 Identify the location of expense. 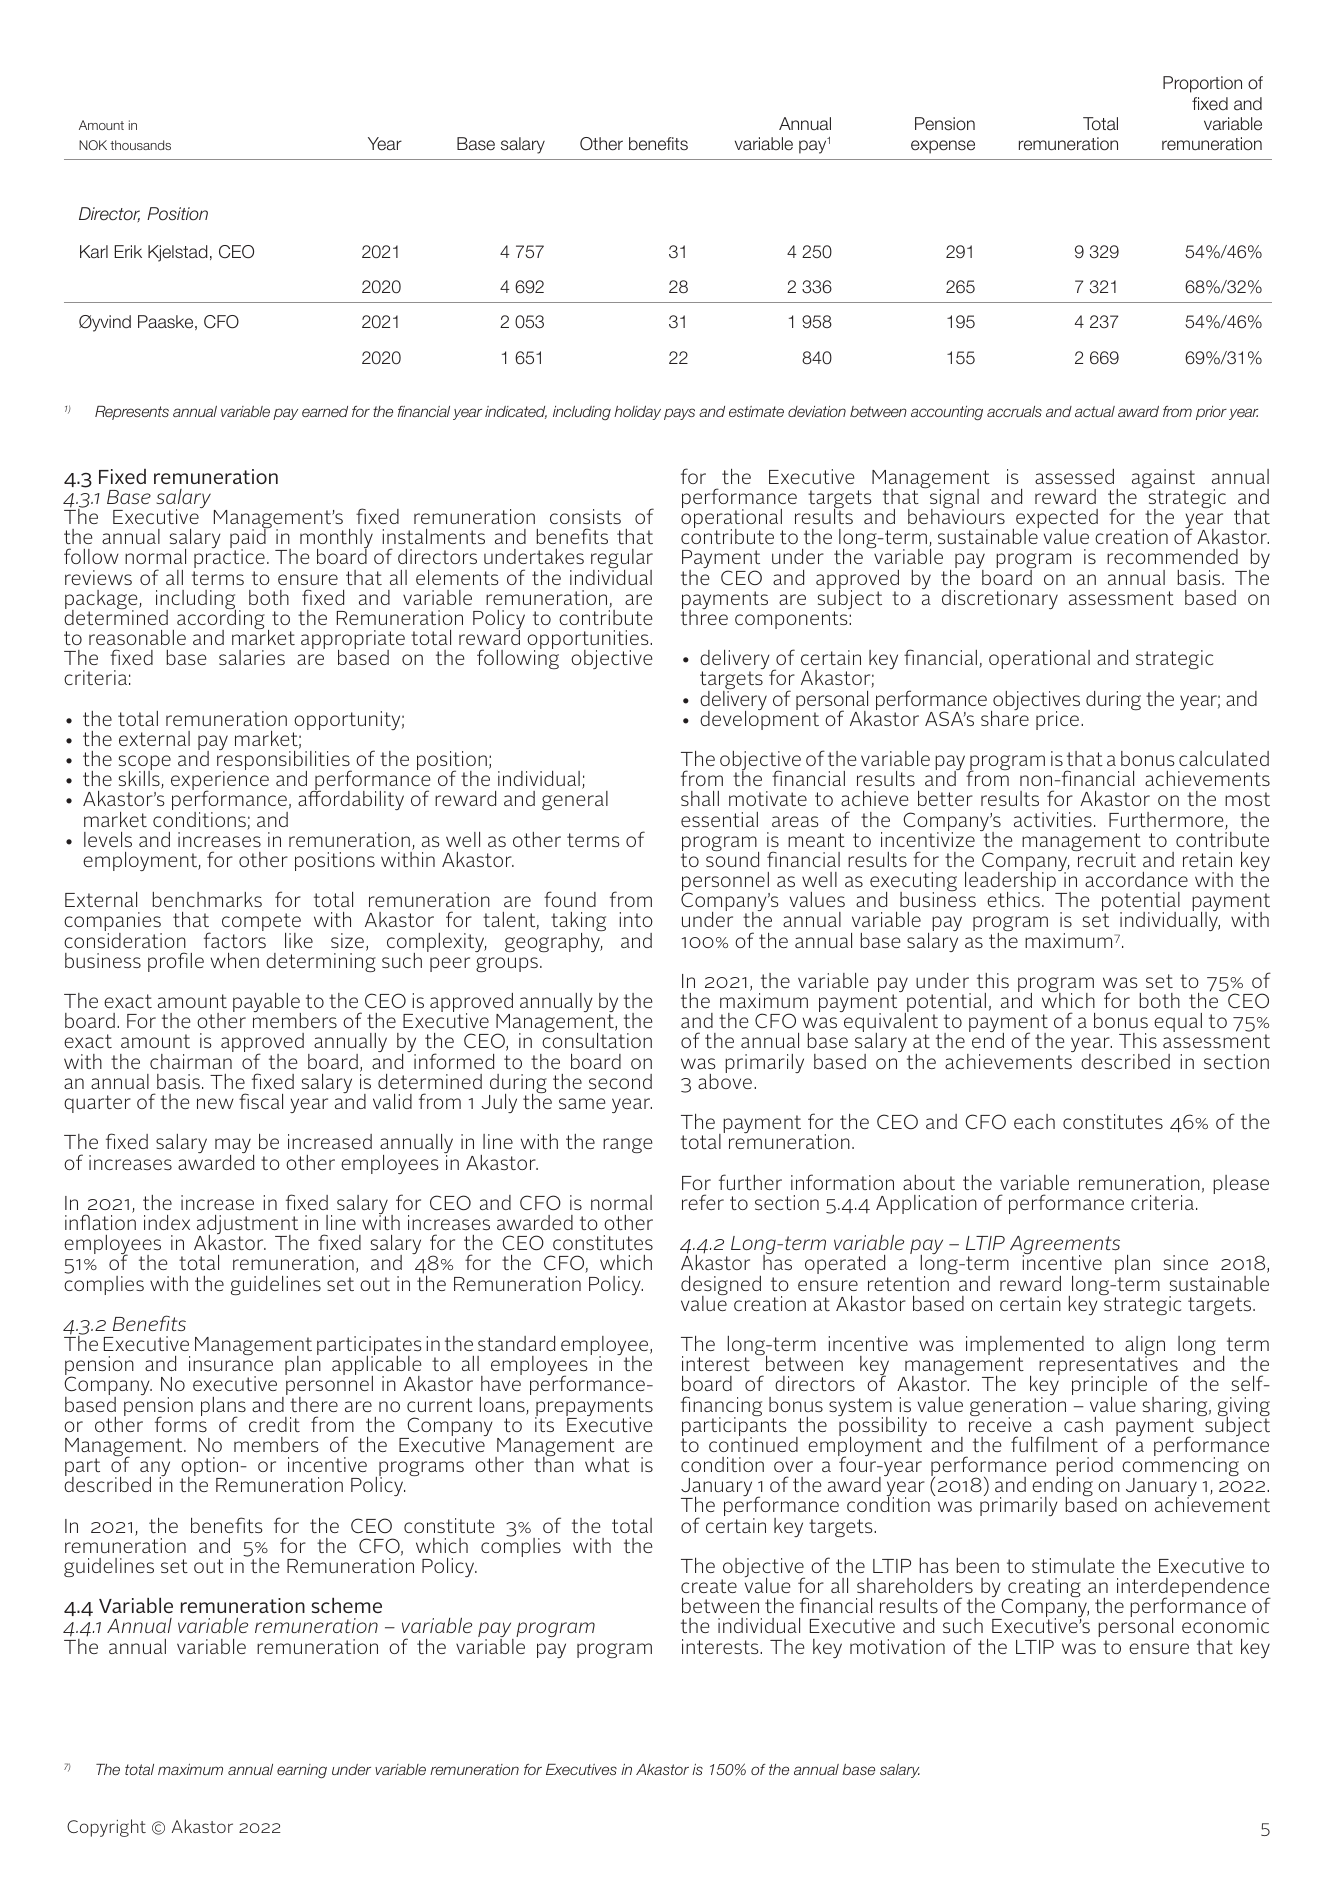
(943, 147).
